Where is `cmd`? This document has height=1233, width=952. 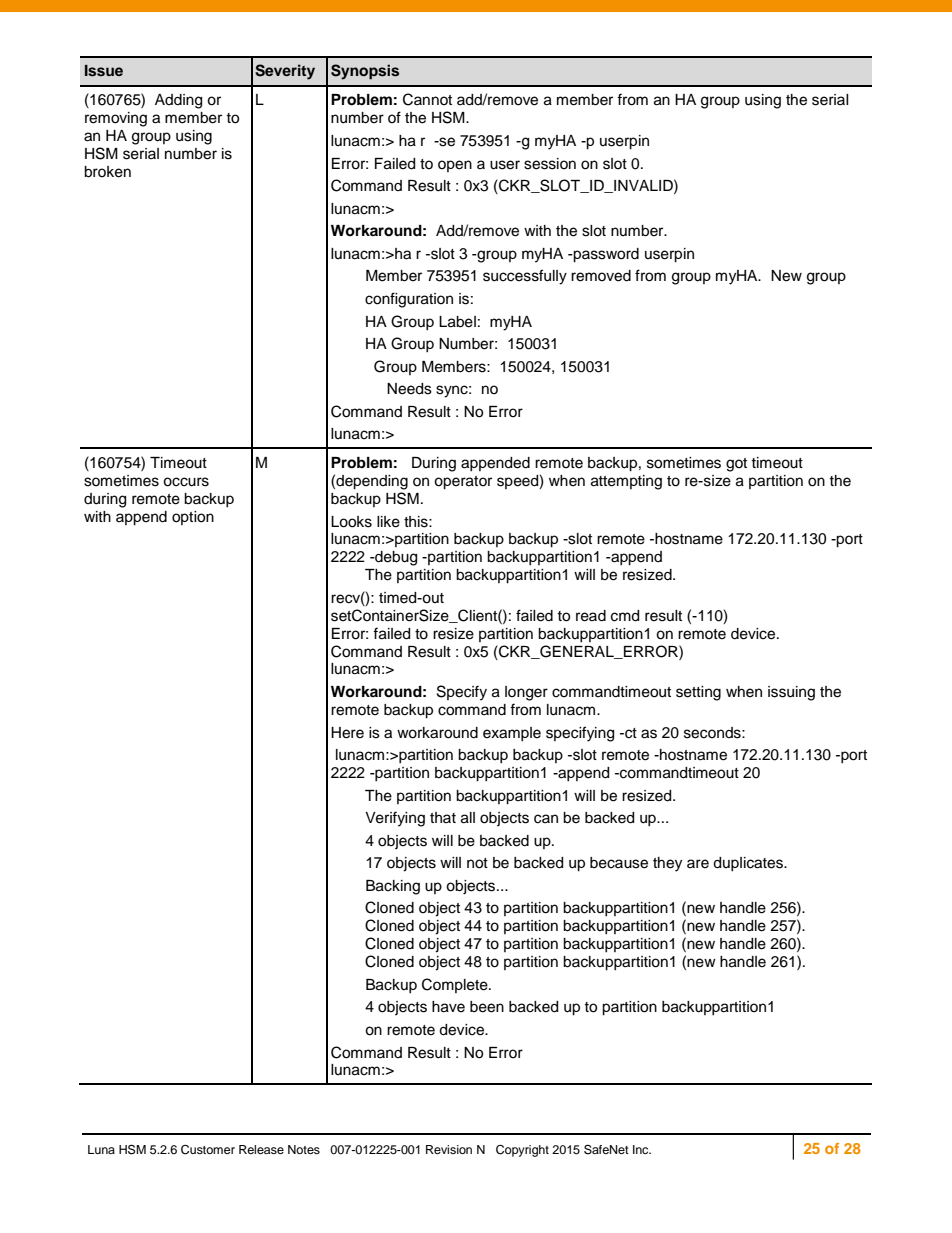 cmd is located at coordinates (625, 616).
